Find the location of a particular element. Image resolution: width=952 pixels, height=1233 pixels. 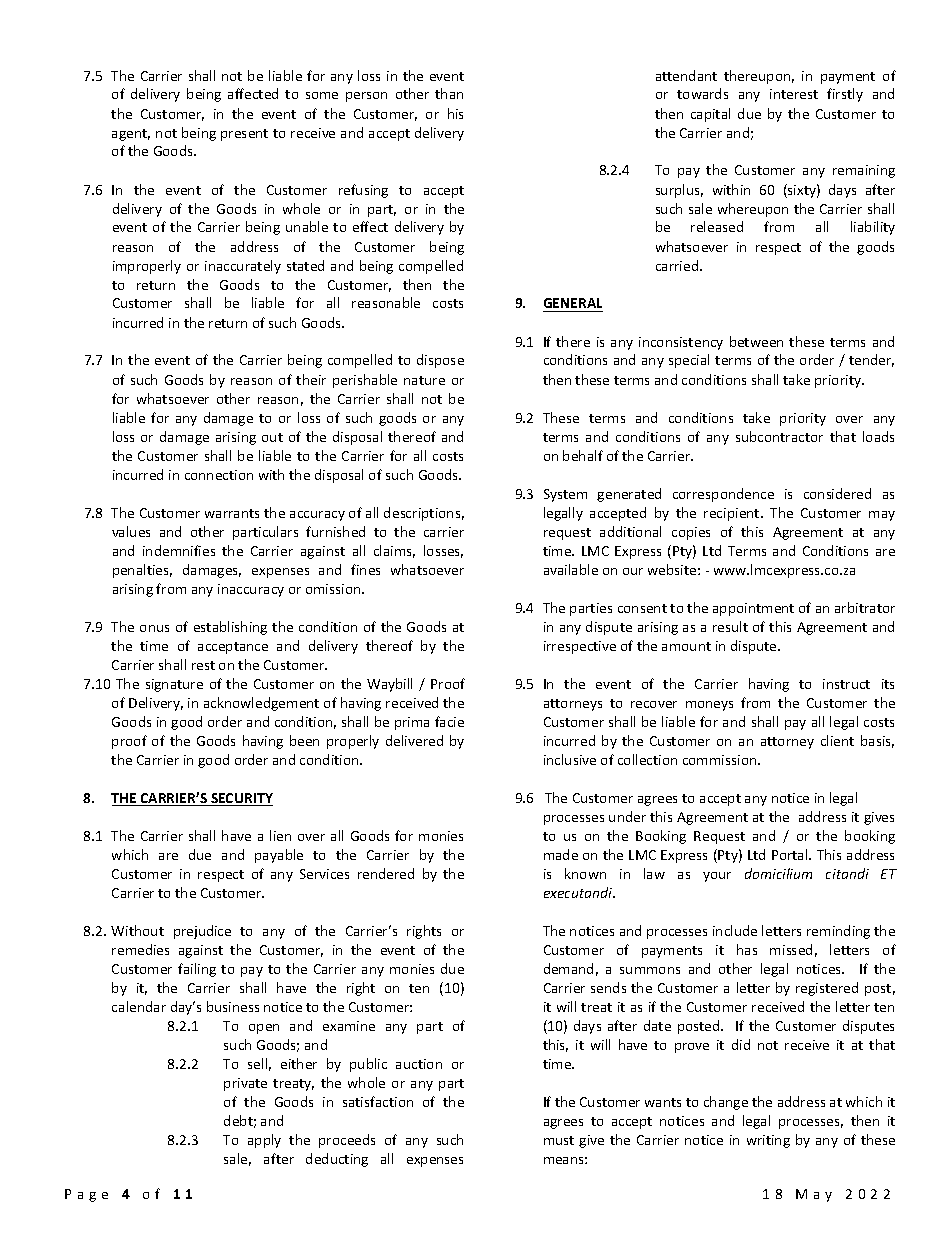

instruct is located at coordinates (846, 684).
